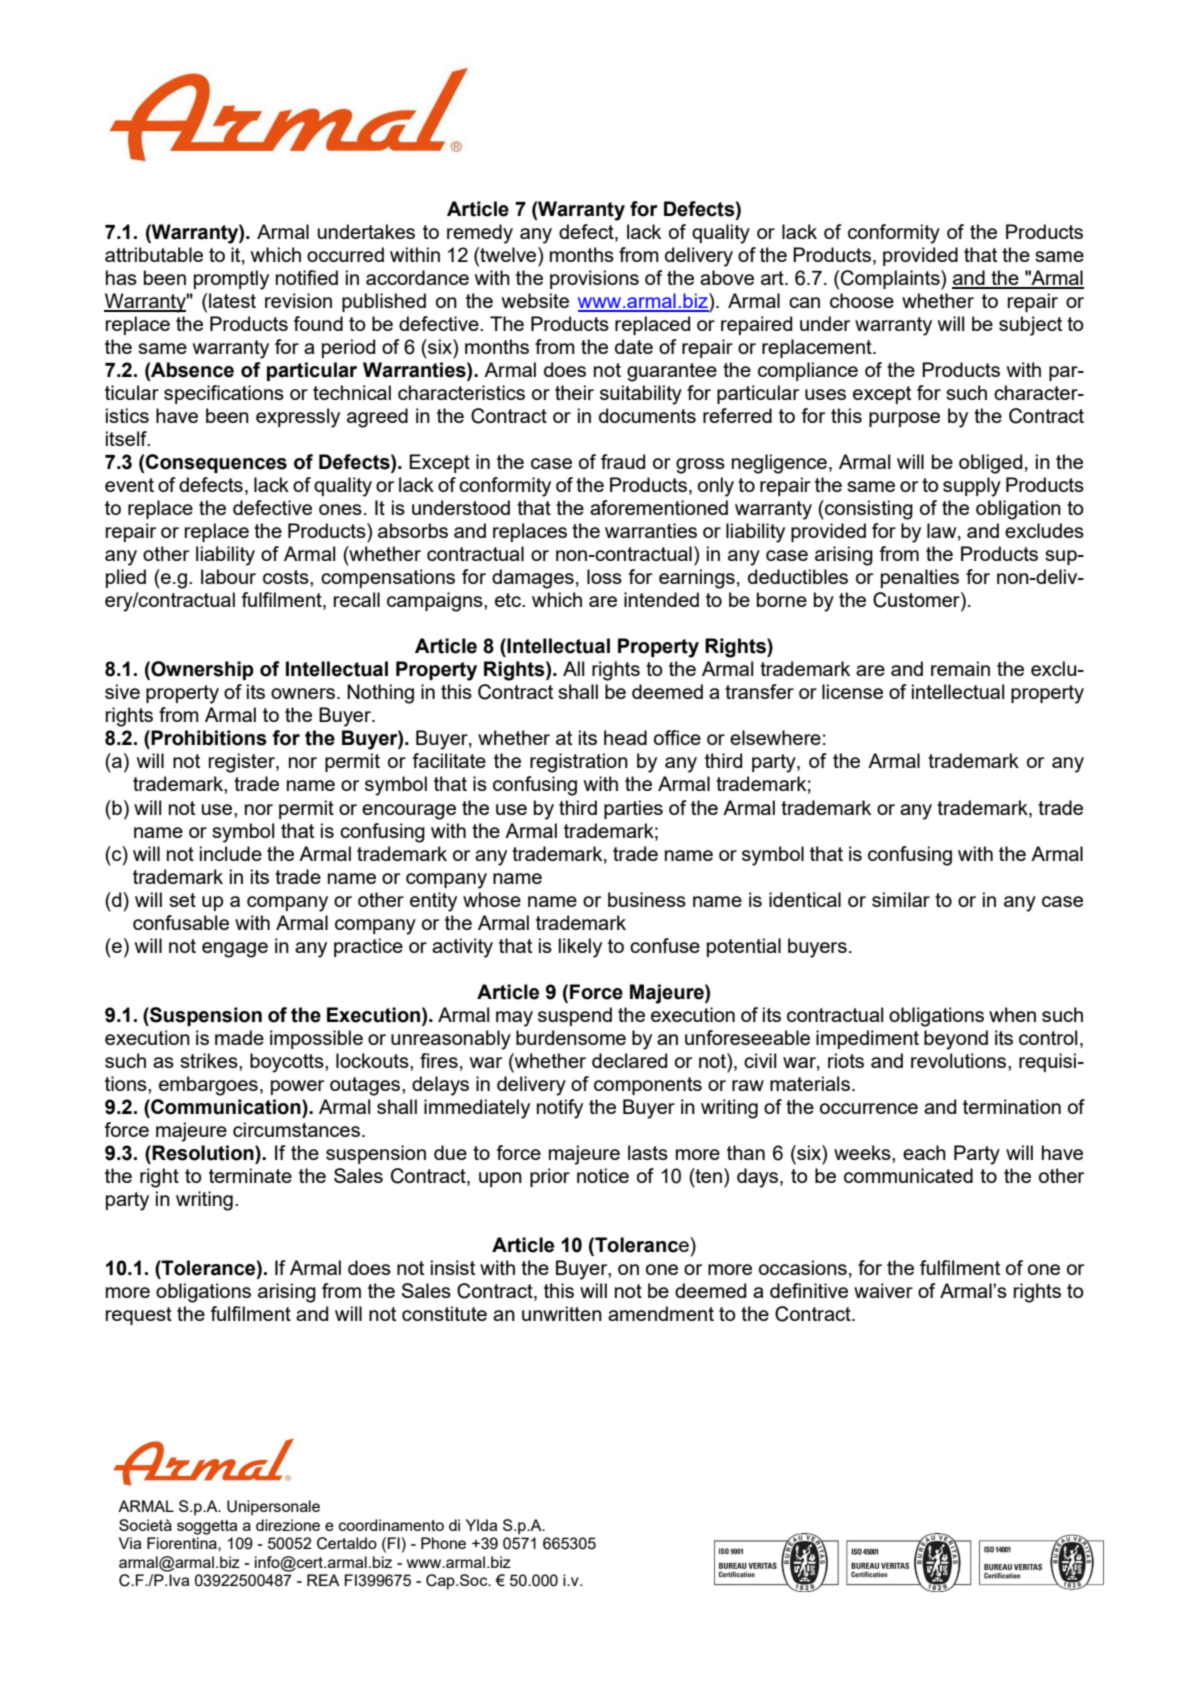 This screenshot has width=1192, height=1686. Describe the element at coordinates (250, 1175) in the screenshot. I see `terminate` at that location.
